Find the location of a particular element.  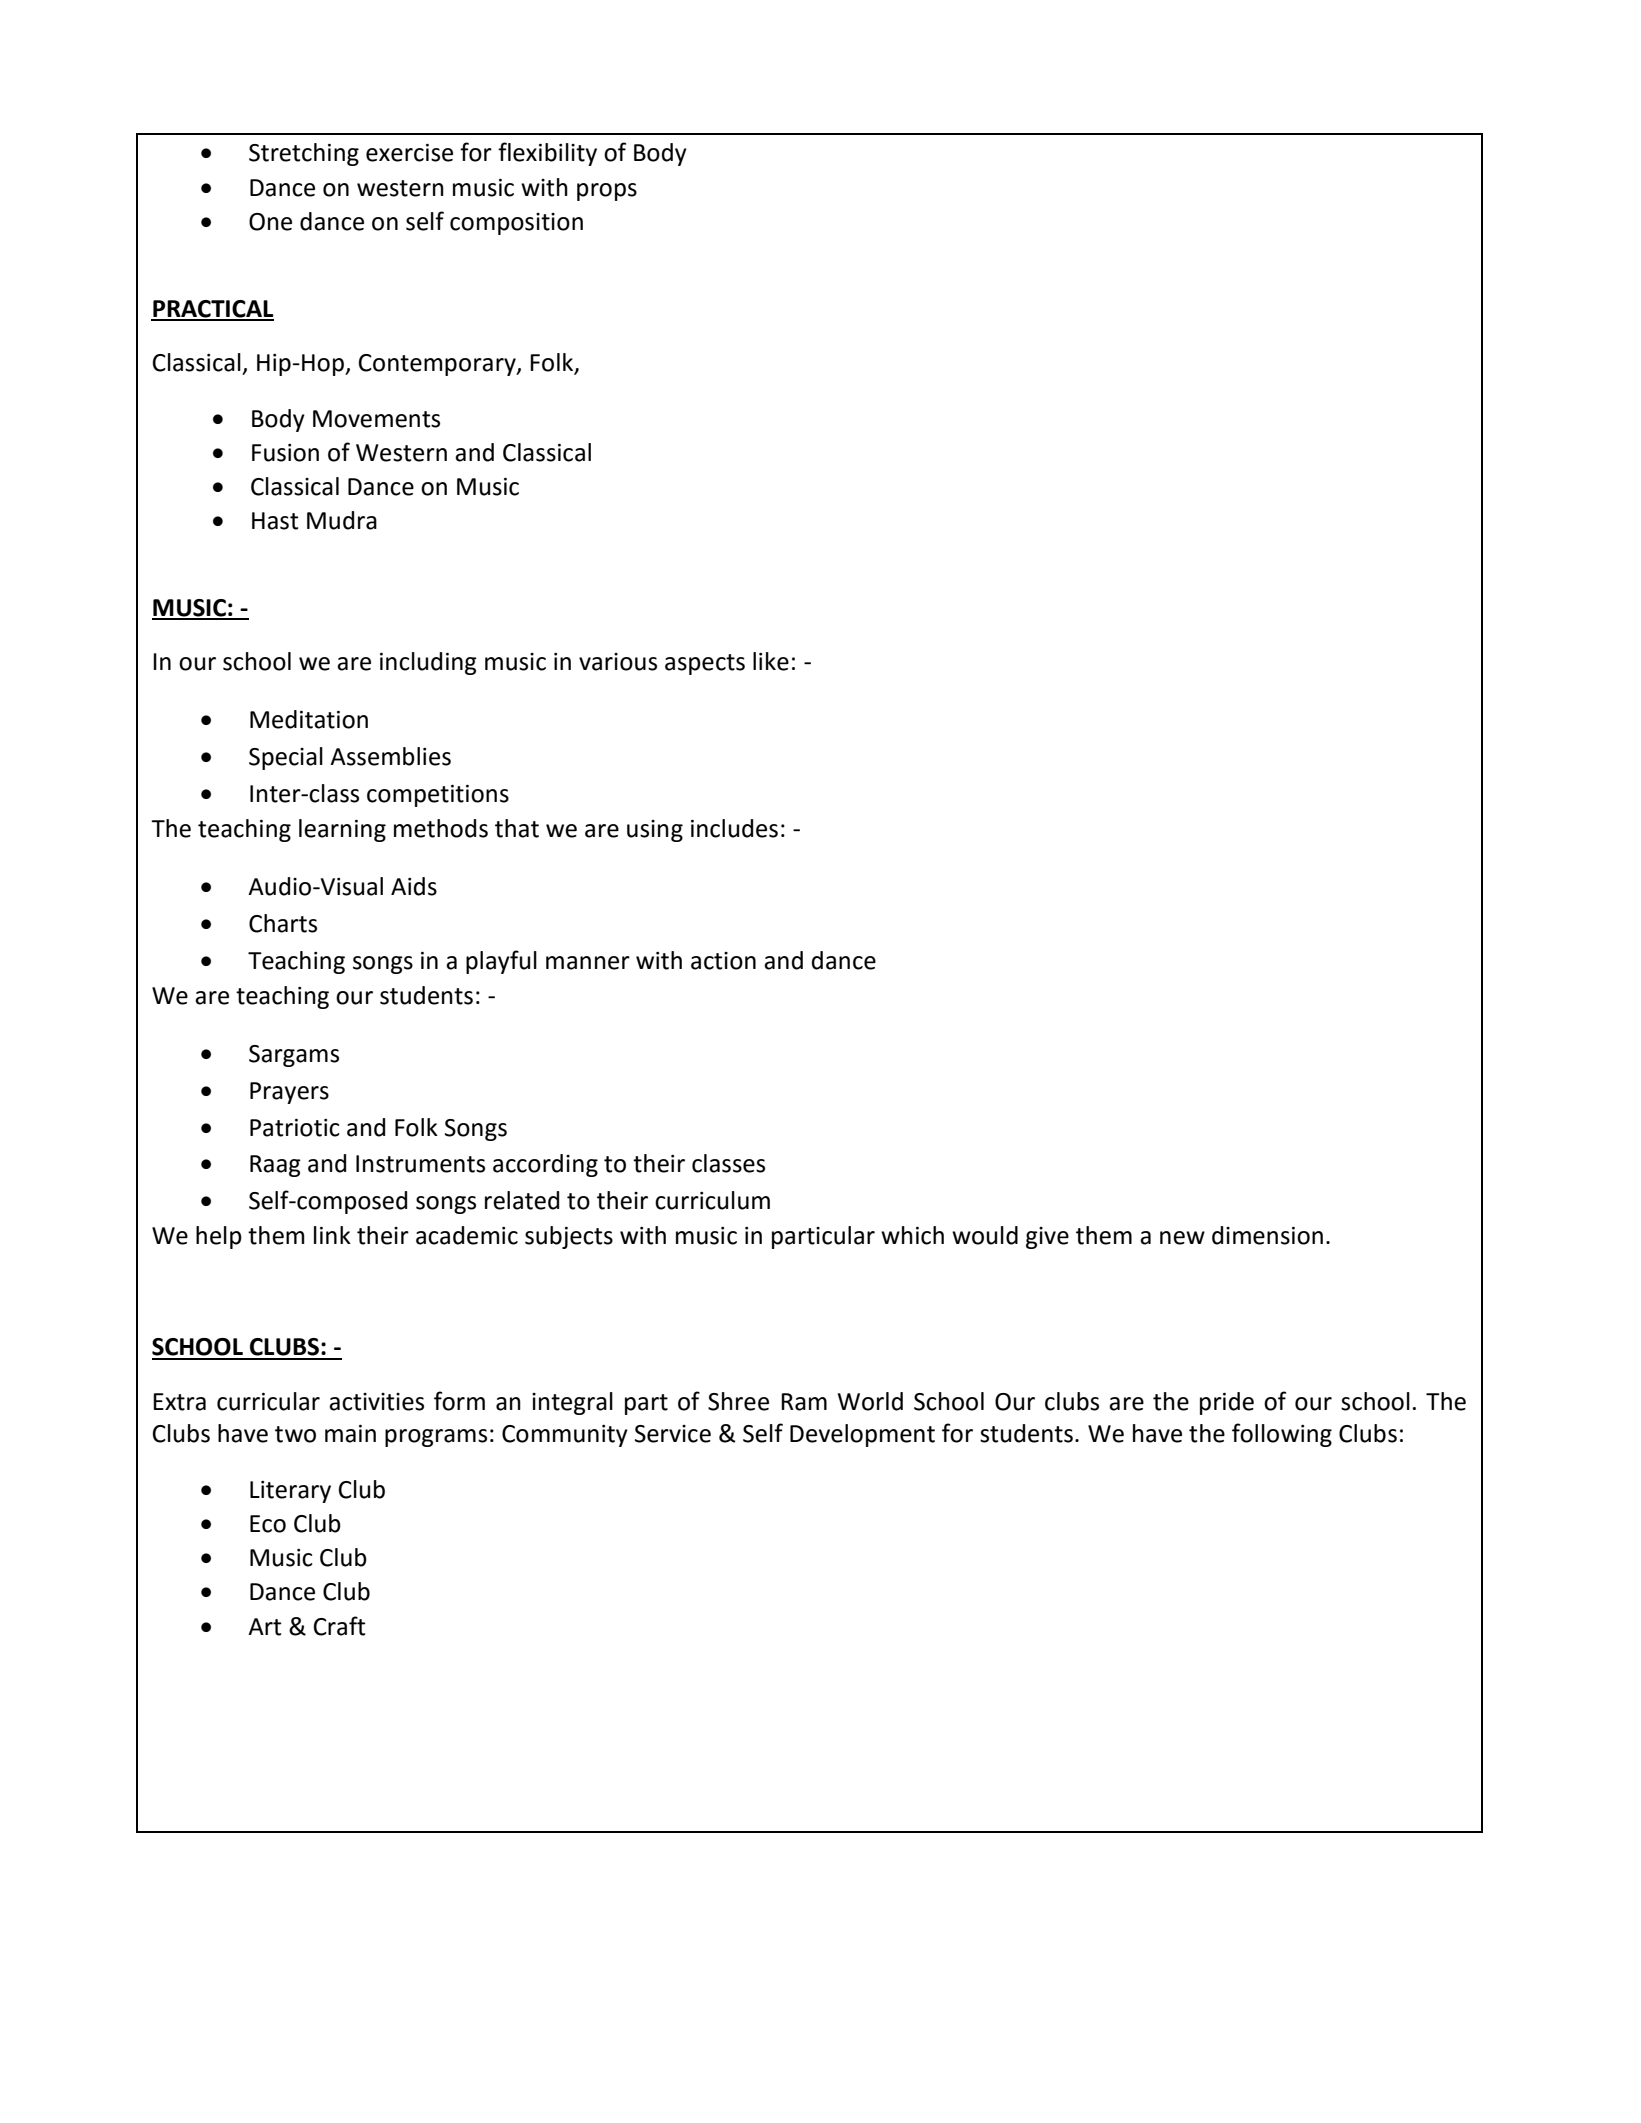

curriculum is located at coordinates (712, 1200).
